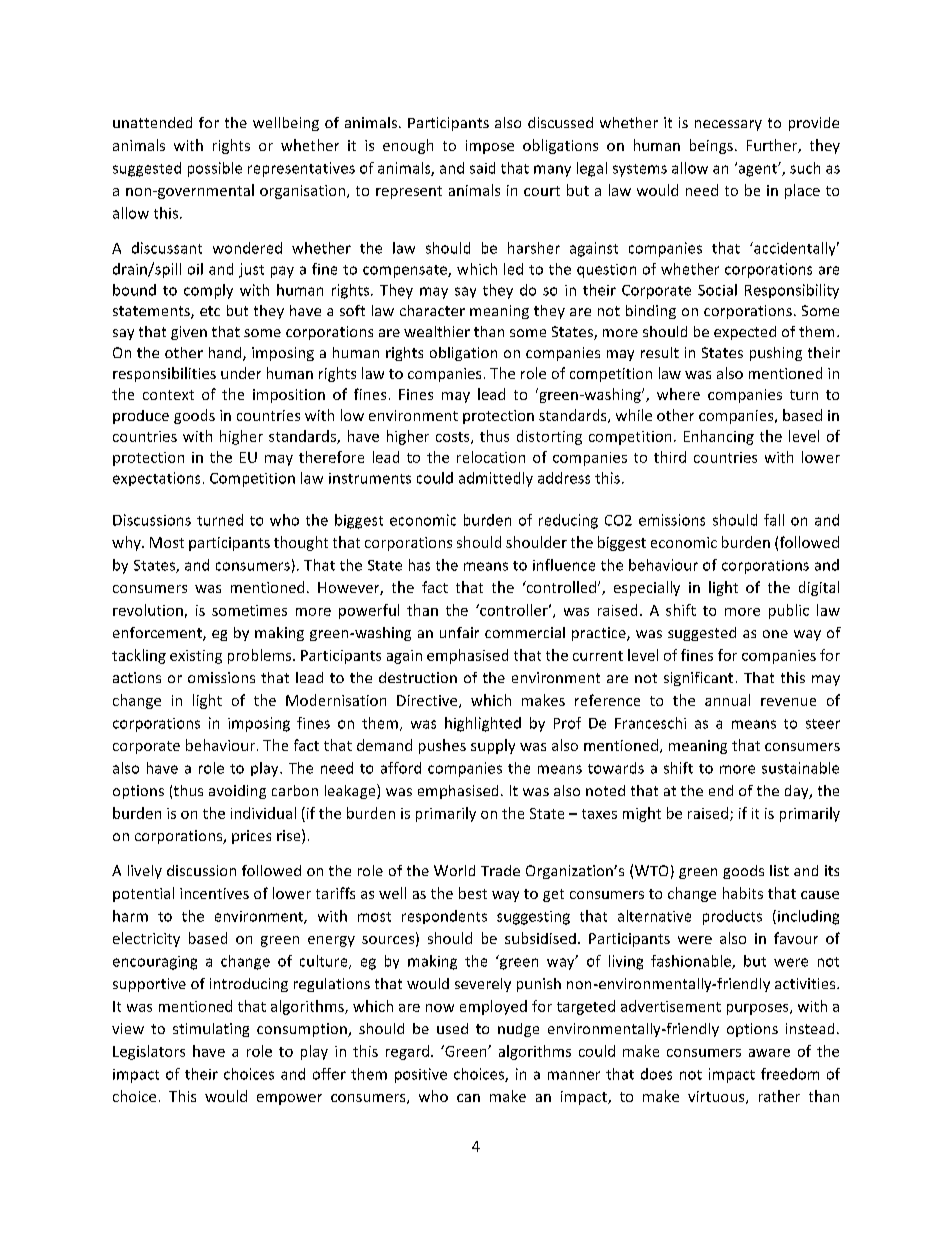  I want to click on possible, so click(215, 169).
